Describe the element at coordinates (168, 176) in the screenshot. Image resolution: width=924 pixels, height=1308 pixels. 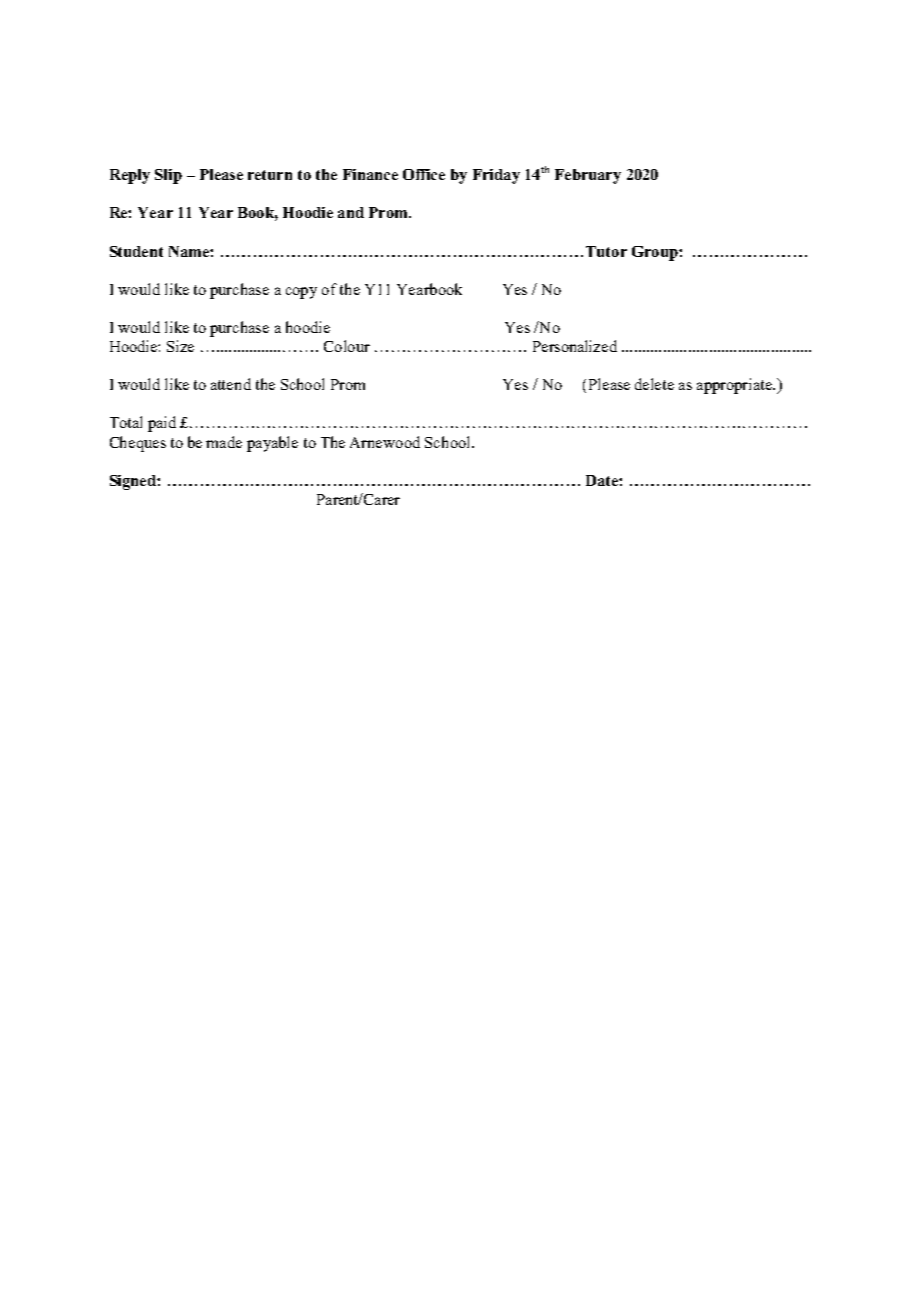
I see `Slip` at that location.
